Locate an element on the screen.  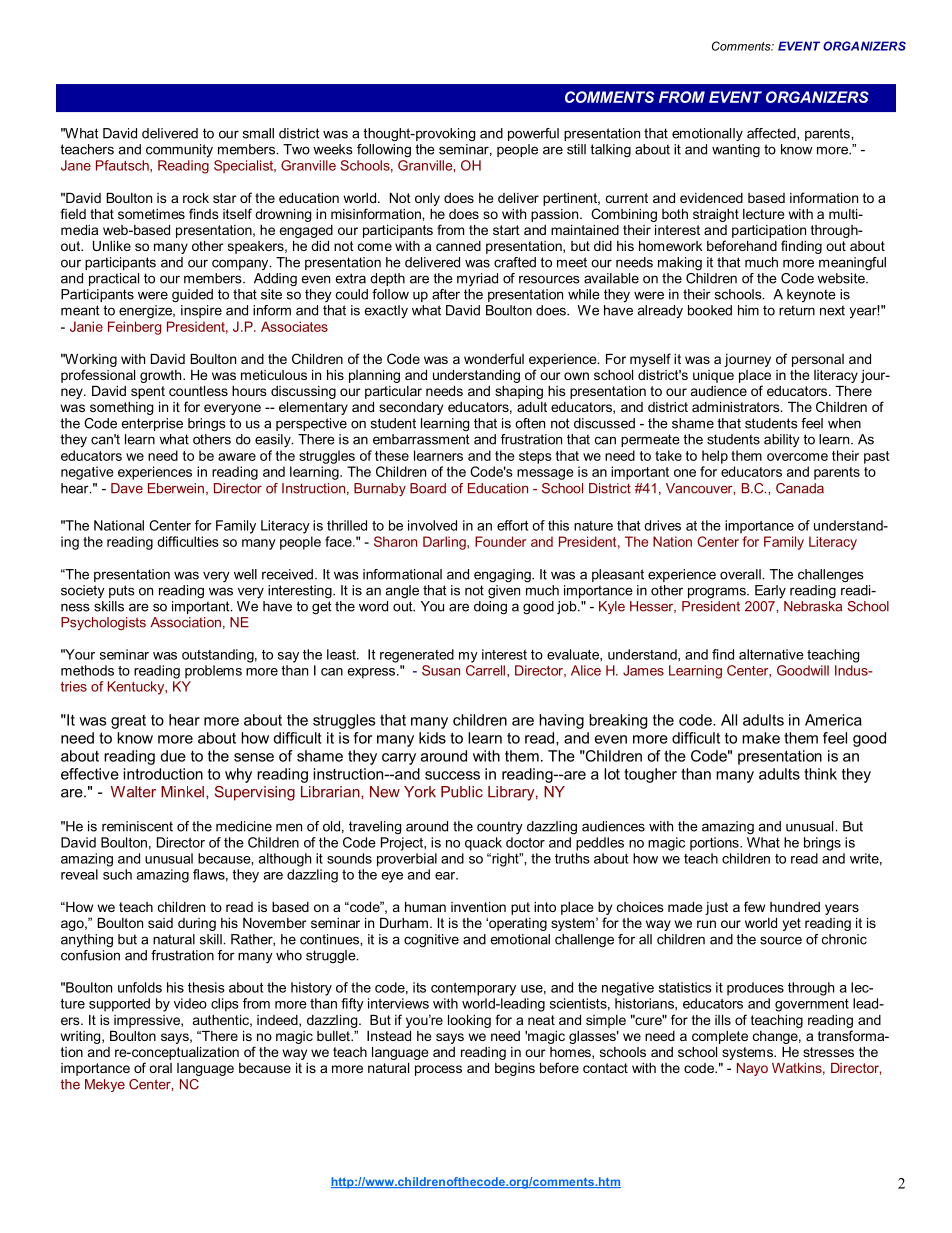
community is located at coordinates (179, 150).
